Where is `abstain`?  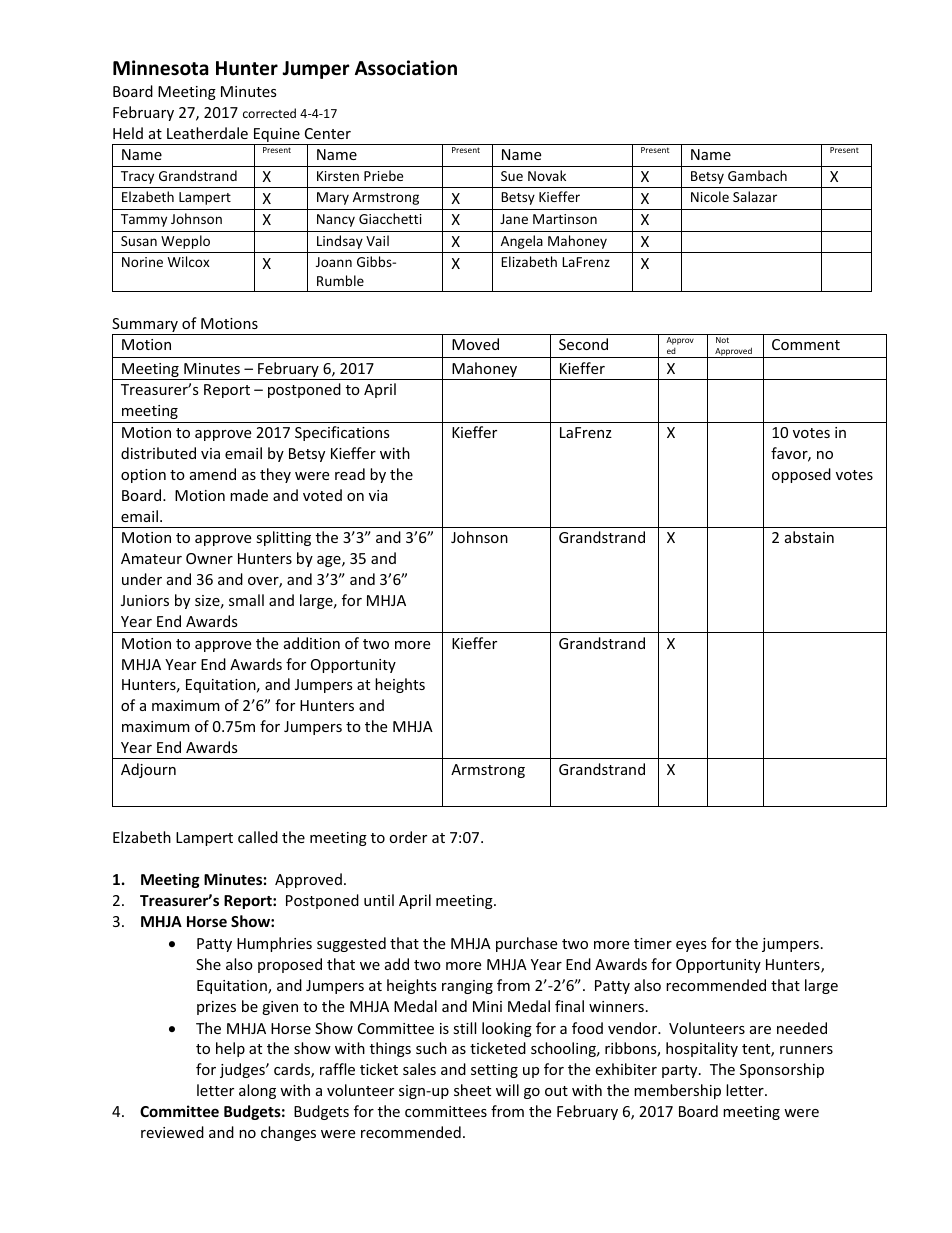 abstain is located at coordinates (809, 537).
